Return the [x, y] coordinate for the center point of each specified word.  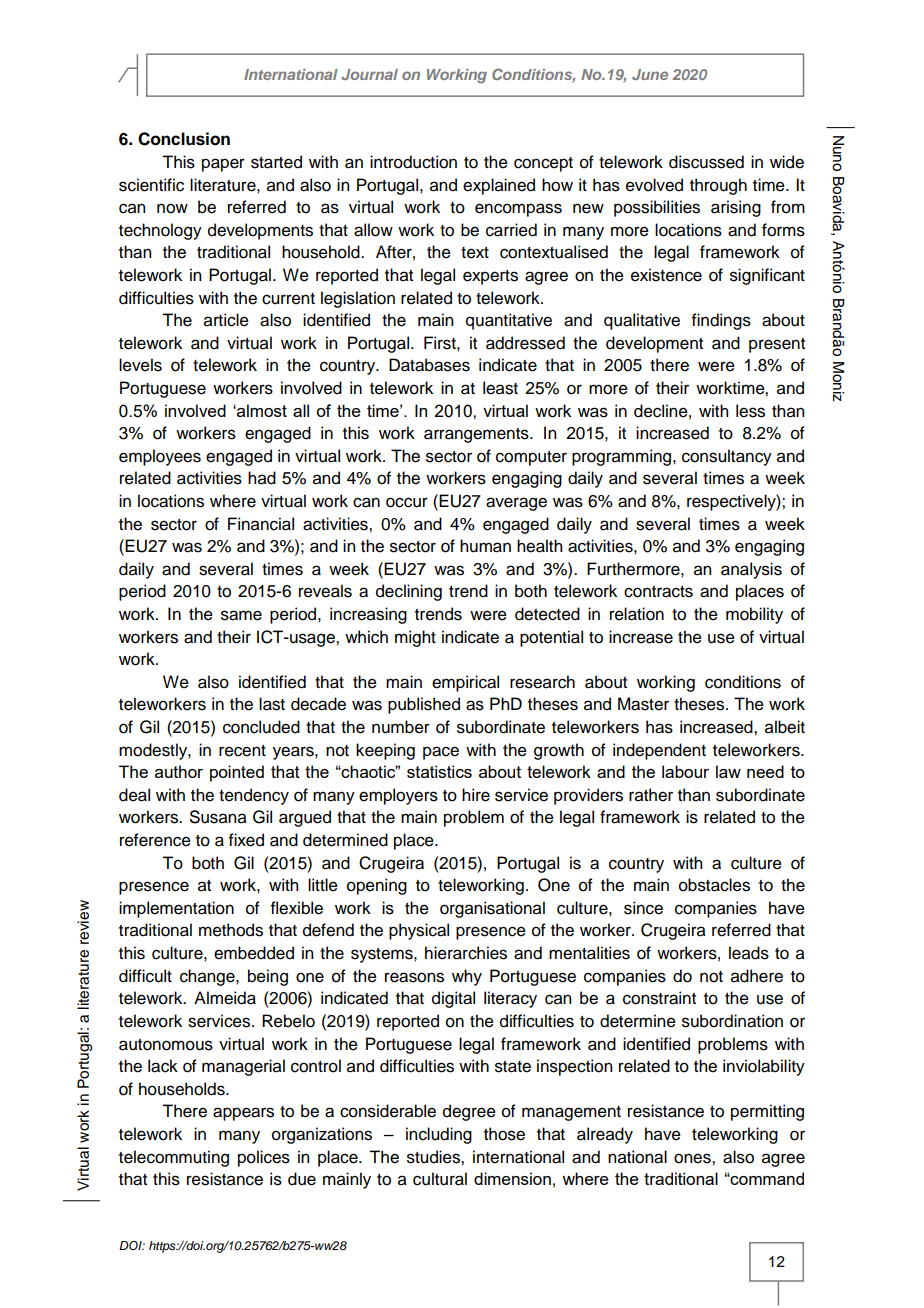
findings [721, 321]
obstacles [714, 885]
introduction [413, 162]
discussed [706, 162]
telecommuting [174, 1158]
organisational [492, 909]
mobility [754, 615]
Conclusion [184, 139]
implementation [176, 909]
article [226, 320]
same [241, 615]
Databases [429, 365]
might [415, 638]
